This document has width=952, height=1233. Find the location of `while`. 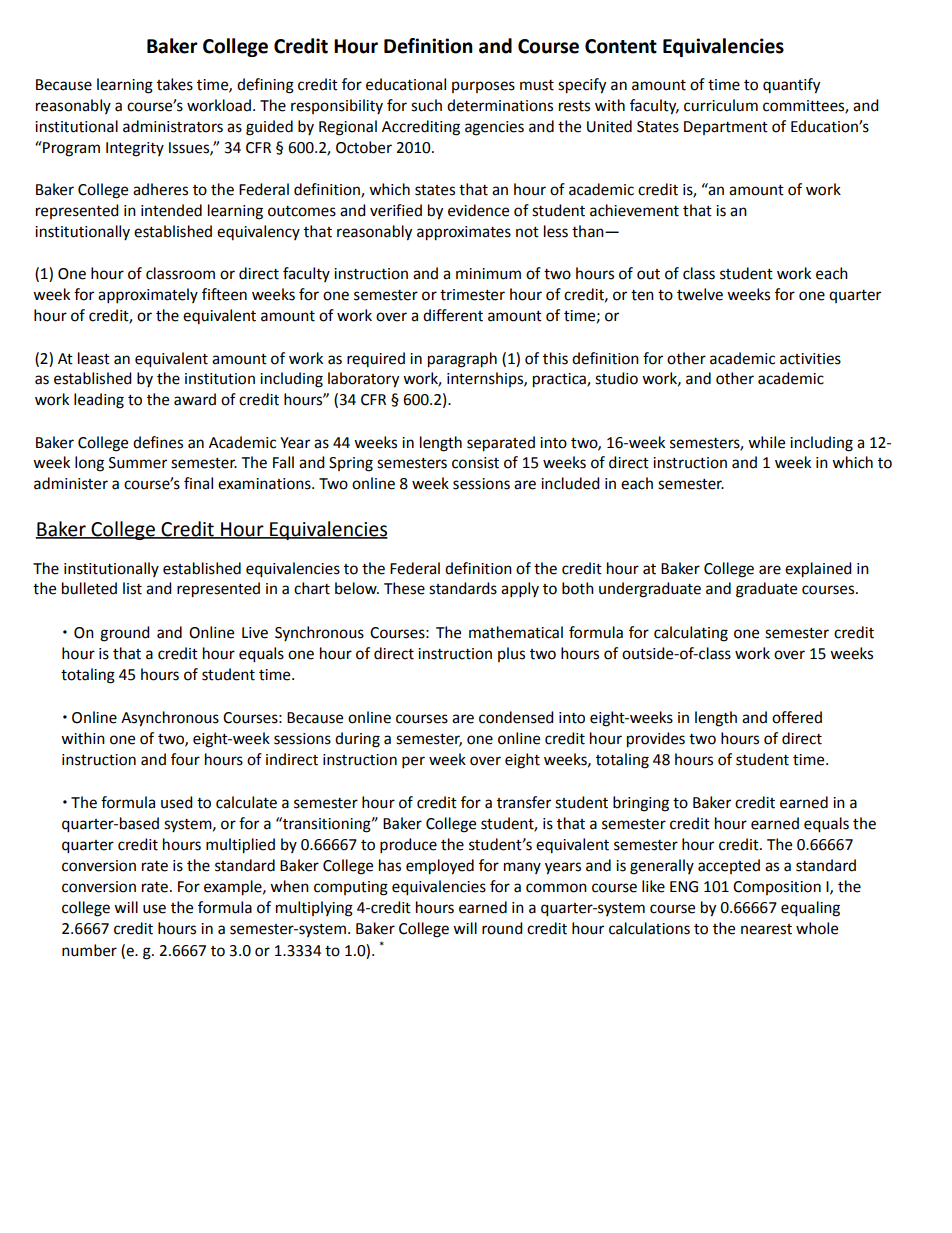

while is located at coordinates (766, 442).
